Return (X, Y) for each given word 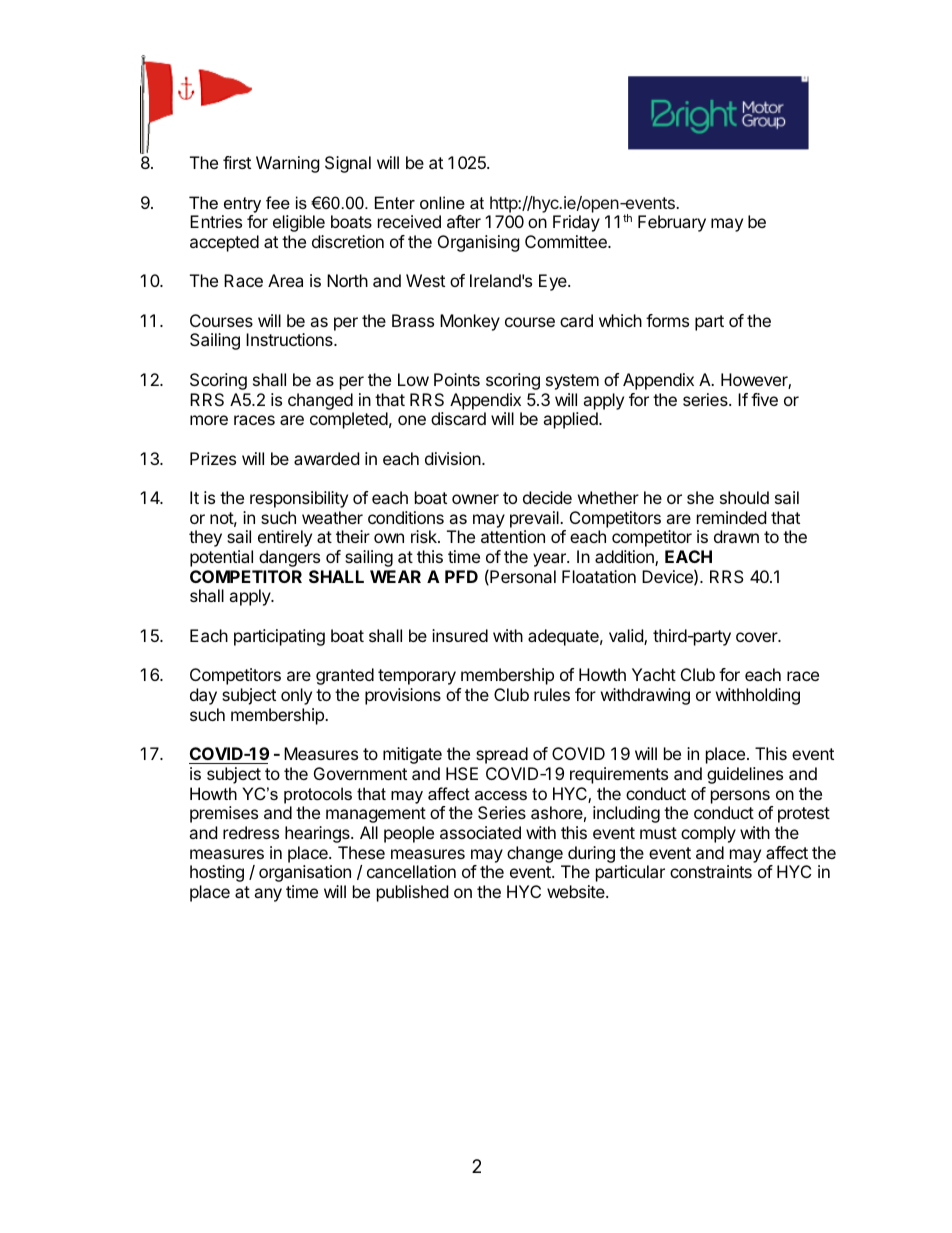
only (296, 696)
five (764, 399)
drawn (736, 536)
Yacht (654, 674)
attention (513, 536)
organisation (305, 873)
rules (552, 694)
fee (278, 202)
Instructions (290, 339)
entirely (285, 538)
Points (457, 379)
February (672, 223)
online (442, 202)
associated (480, 832)
